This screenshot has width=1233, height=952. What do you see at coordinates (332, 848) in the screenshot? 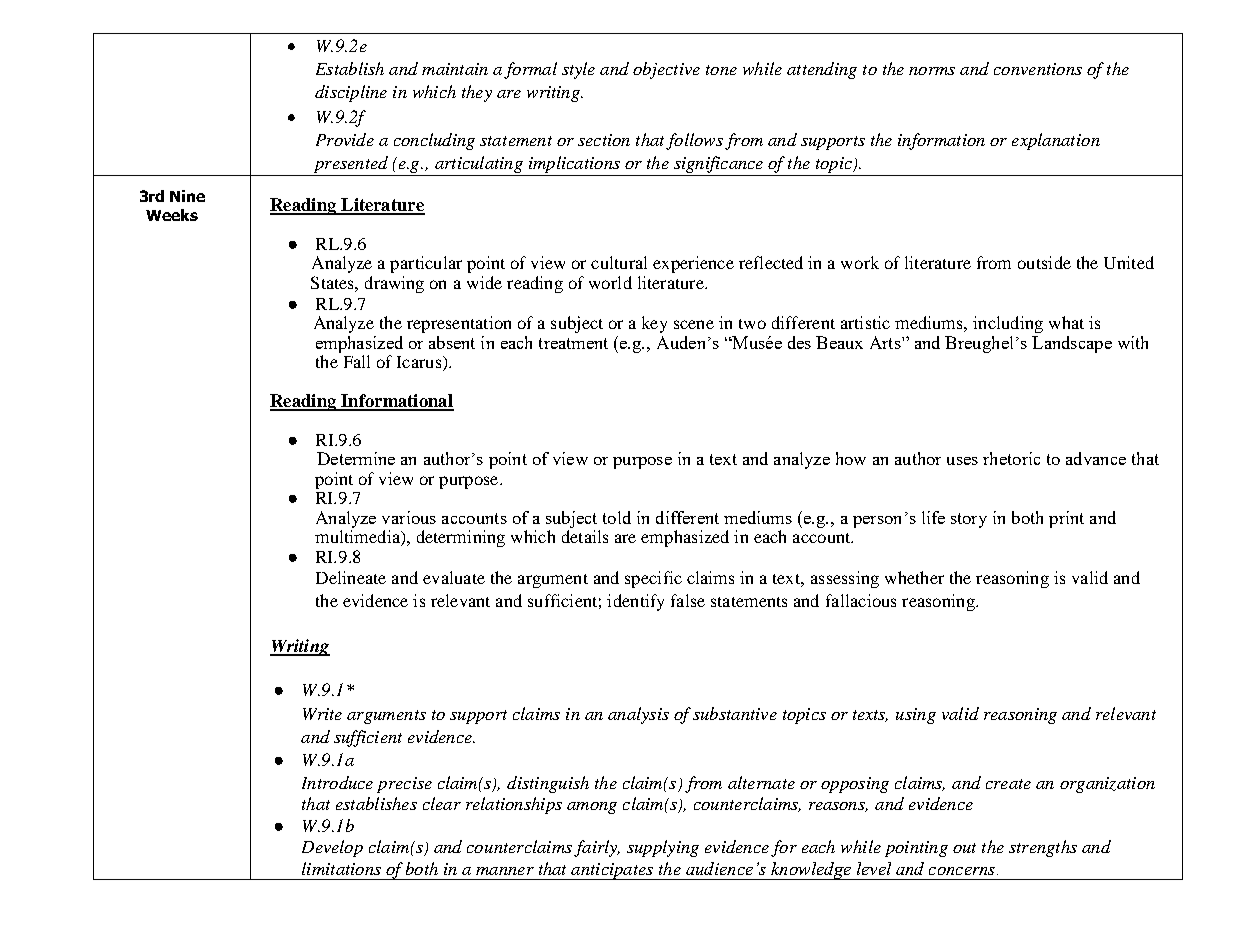
I see `Develop` at bounding box center [332, 848].
